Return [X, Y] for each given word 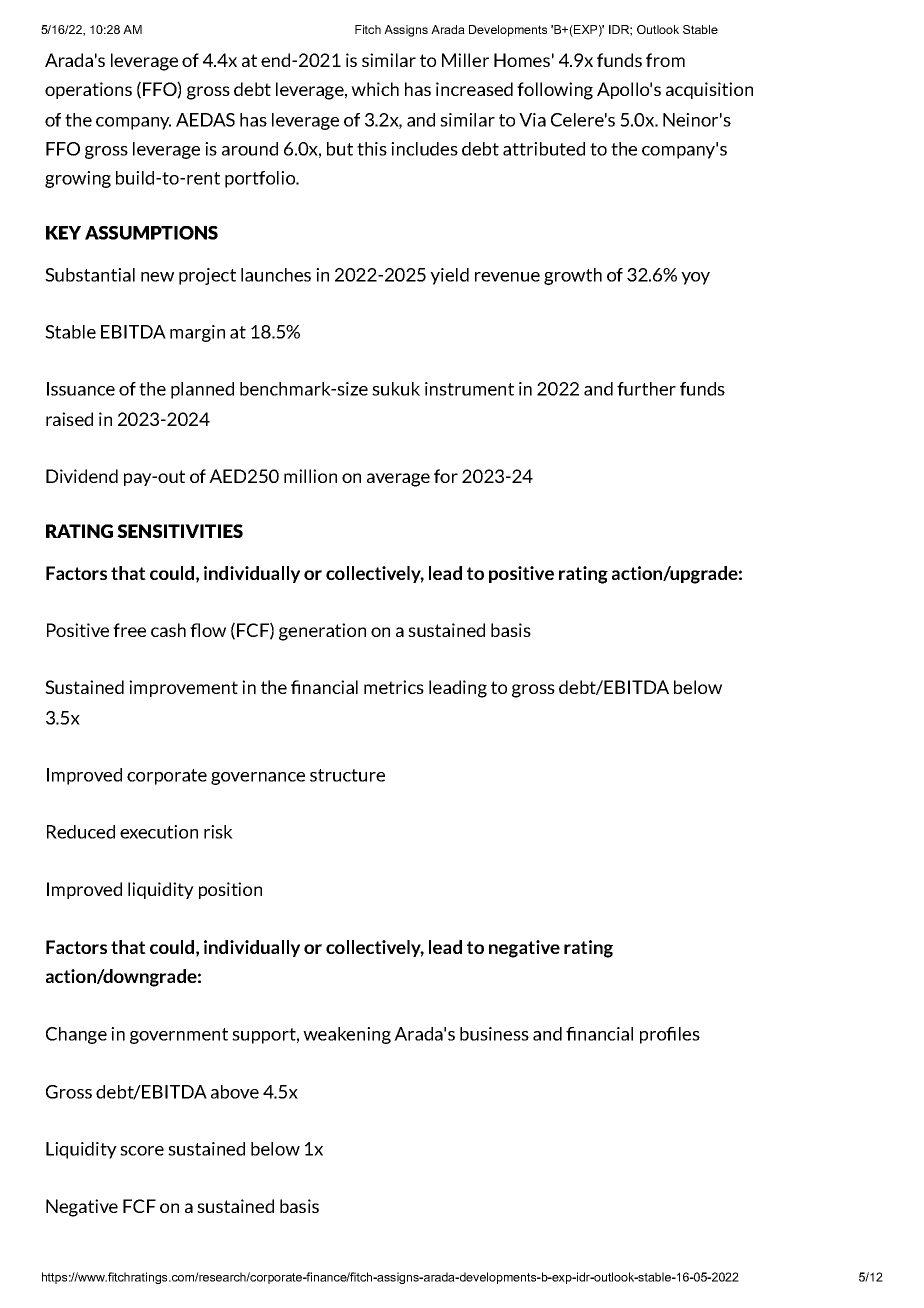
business [494, 1034]
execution [159, 832]
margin [197, 333]
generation [322, 632]
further [646, 389]
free [129, 630]
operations [88, 90]
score [142, 1151]
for [446, 476]
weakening [347, 1035]
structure [347, 775]
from [665, 60]
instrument [469, 389]
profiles [670, 1035]
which [375, 89]
